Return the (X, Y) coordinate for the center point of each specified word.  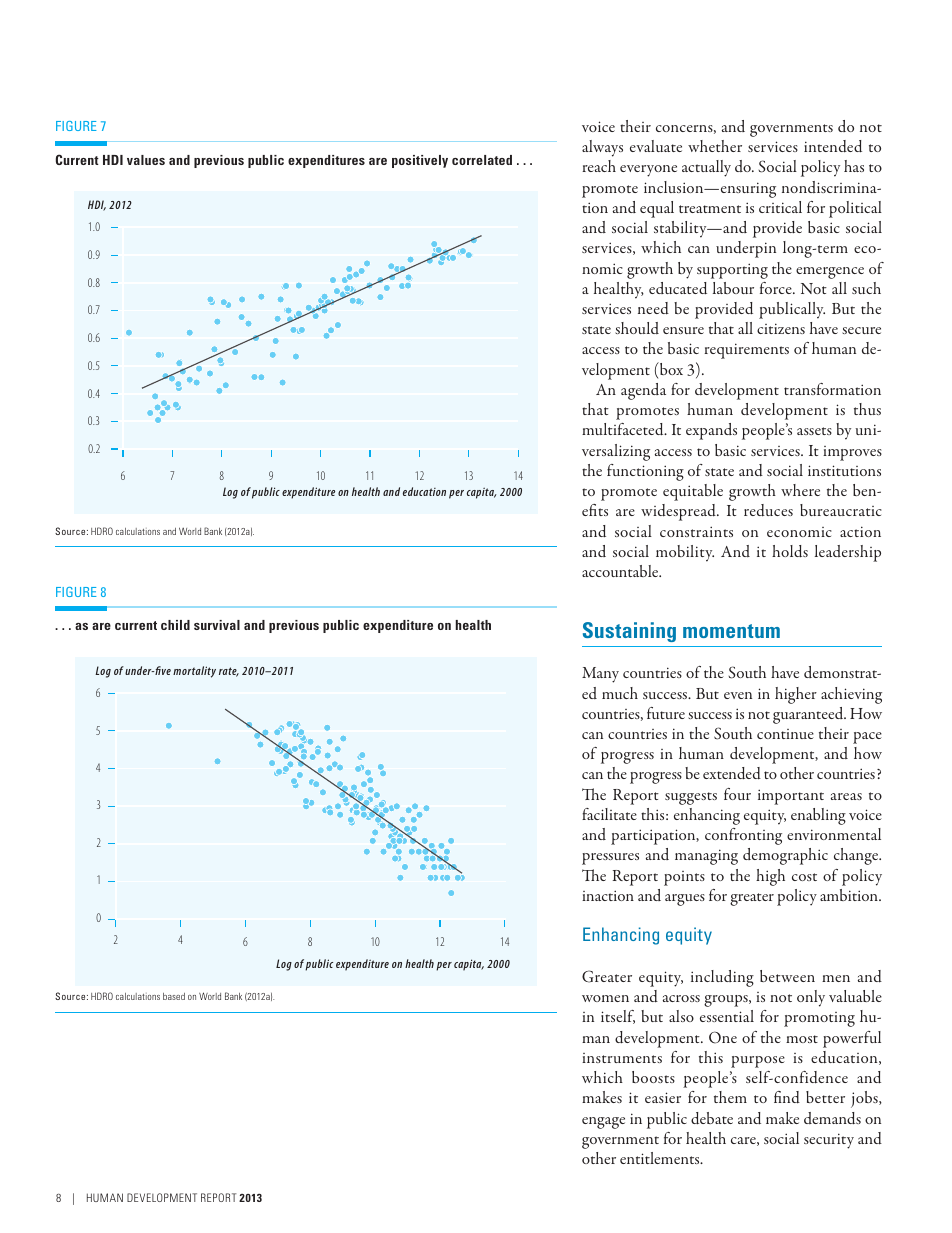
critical (780, 207)
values (146, 160)
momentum (731, 631)
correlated (482, 160)
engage (603, 1123)
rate (229, 672)
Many (600, 675)
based (174, 996)
